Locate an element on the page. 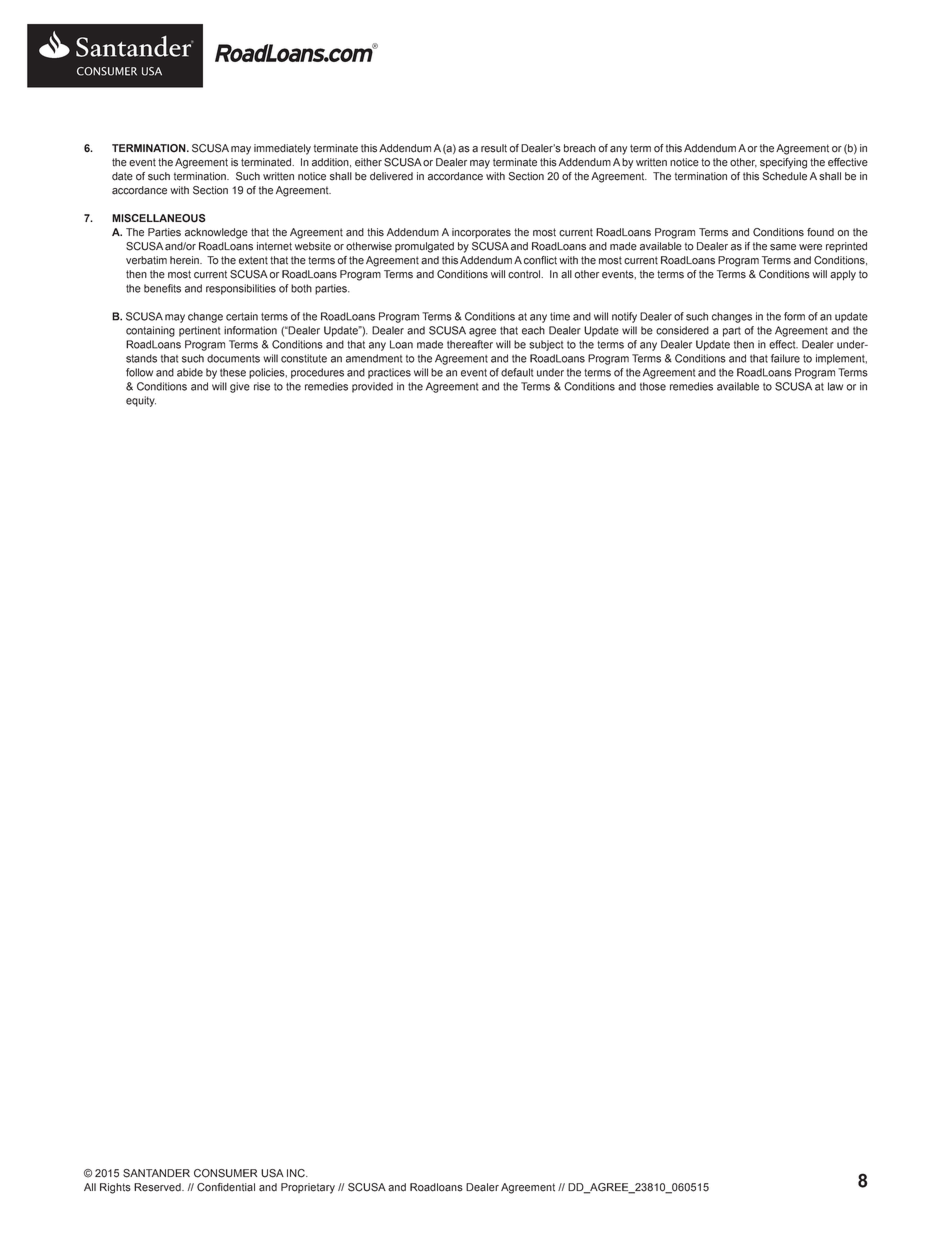 The image size is (952, 1233). Reserved is located at coordinates (158, 1187).
